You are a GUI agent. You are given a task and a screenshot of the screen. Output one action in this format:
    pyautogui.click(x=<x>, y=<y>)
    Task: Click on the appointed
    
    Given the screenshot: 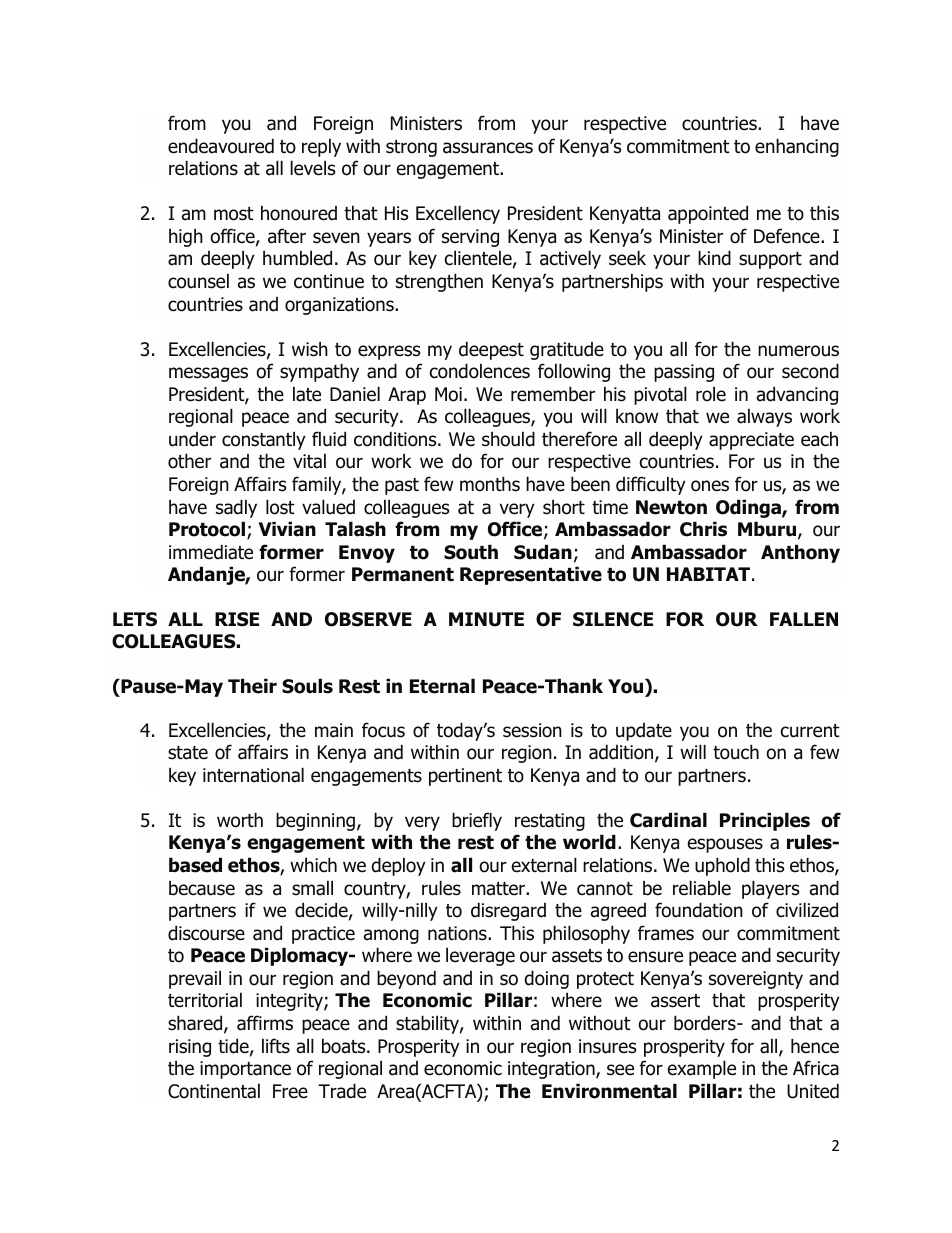 What is the action you would take?
    pyautogui.click(x=708, y=214)
